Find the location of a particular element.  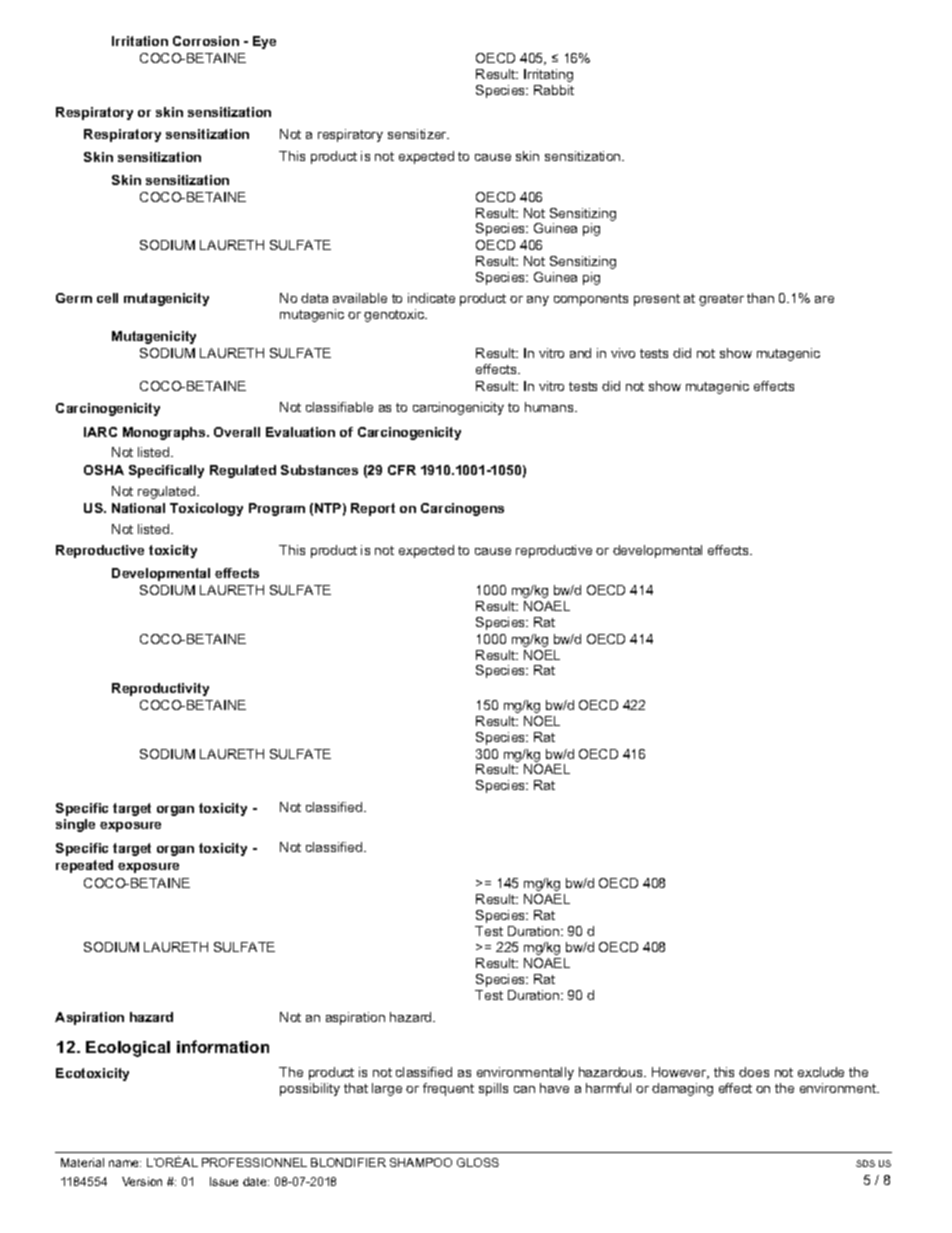

Monographs is located at coordinates (165, 433).
